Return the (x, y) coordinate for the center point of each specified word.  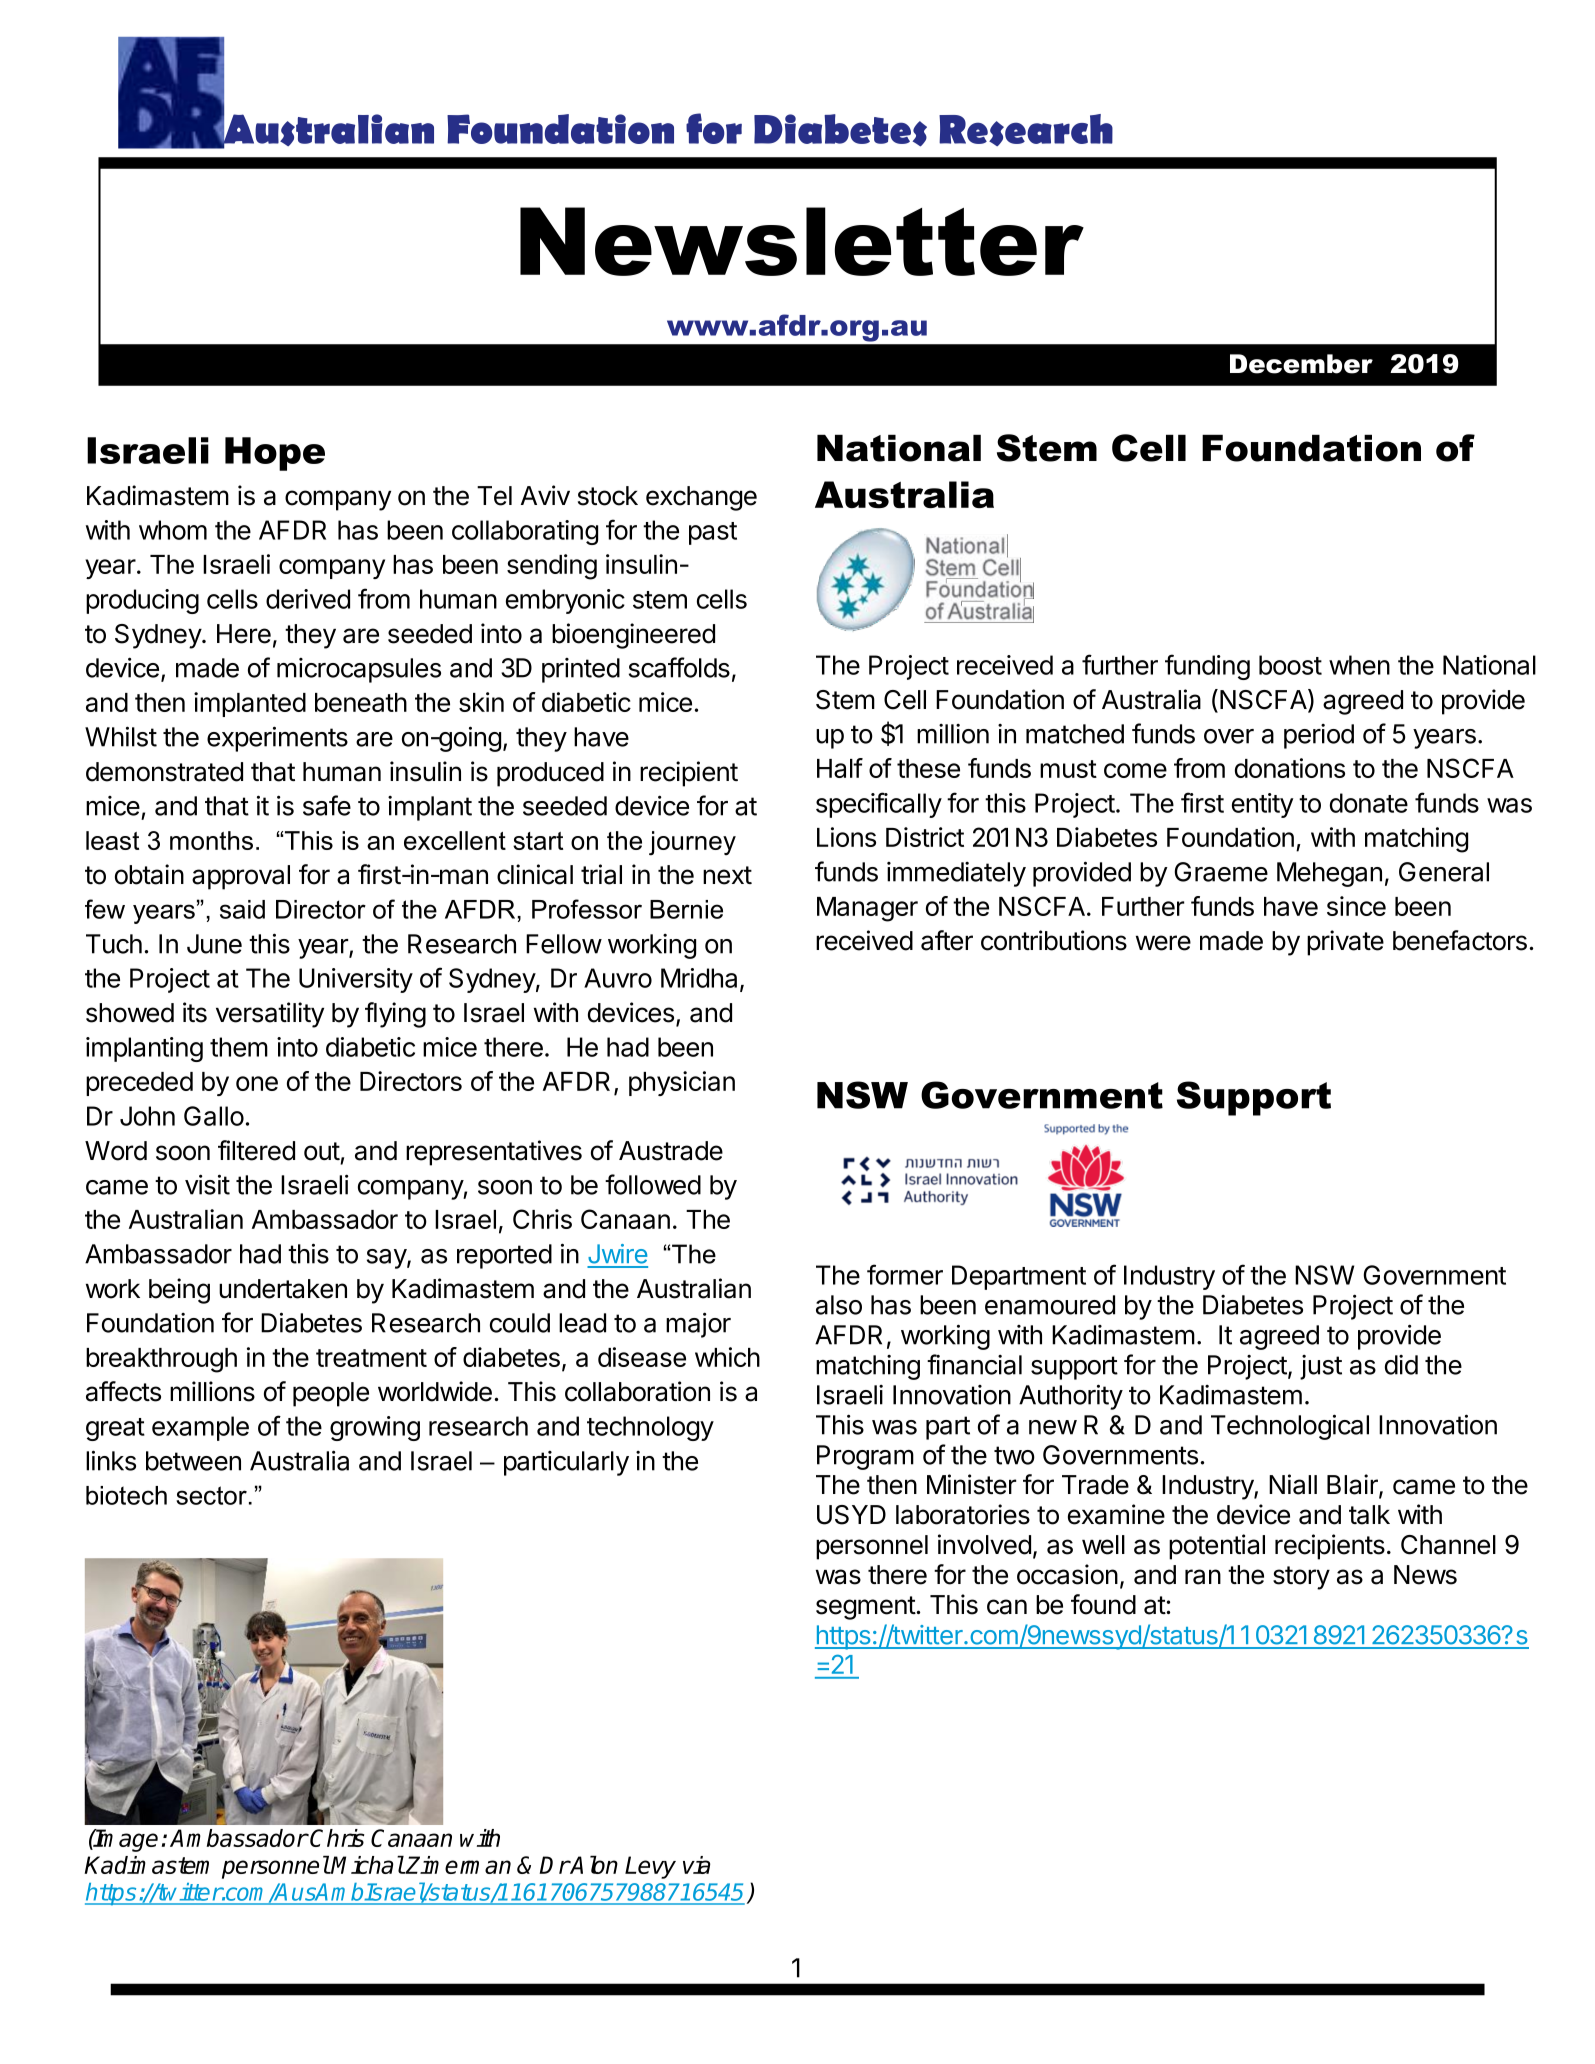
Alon (593, 1864)
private (1345, 943)
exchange (701, 498)
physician (682, 1083)
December (1301, 364)
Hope (275, 454)
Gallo (214, 1116)
